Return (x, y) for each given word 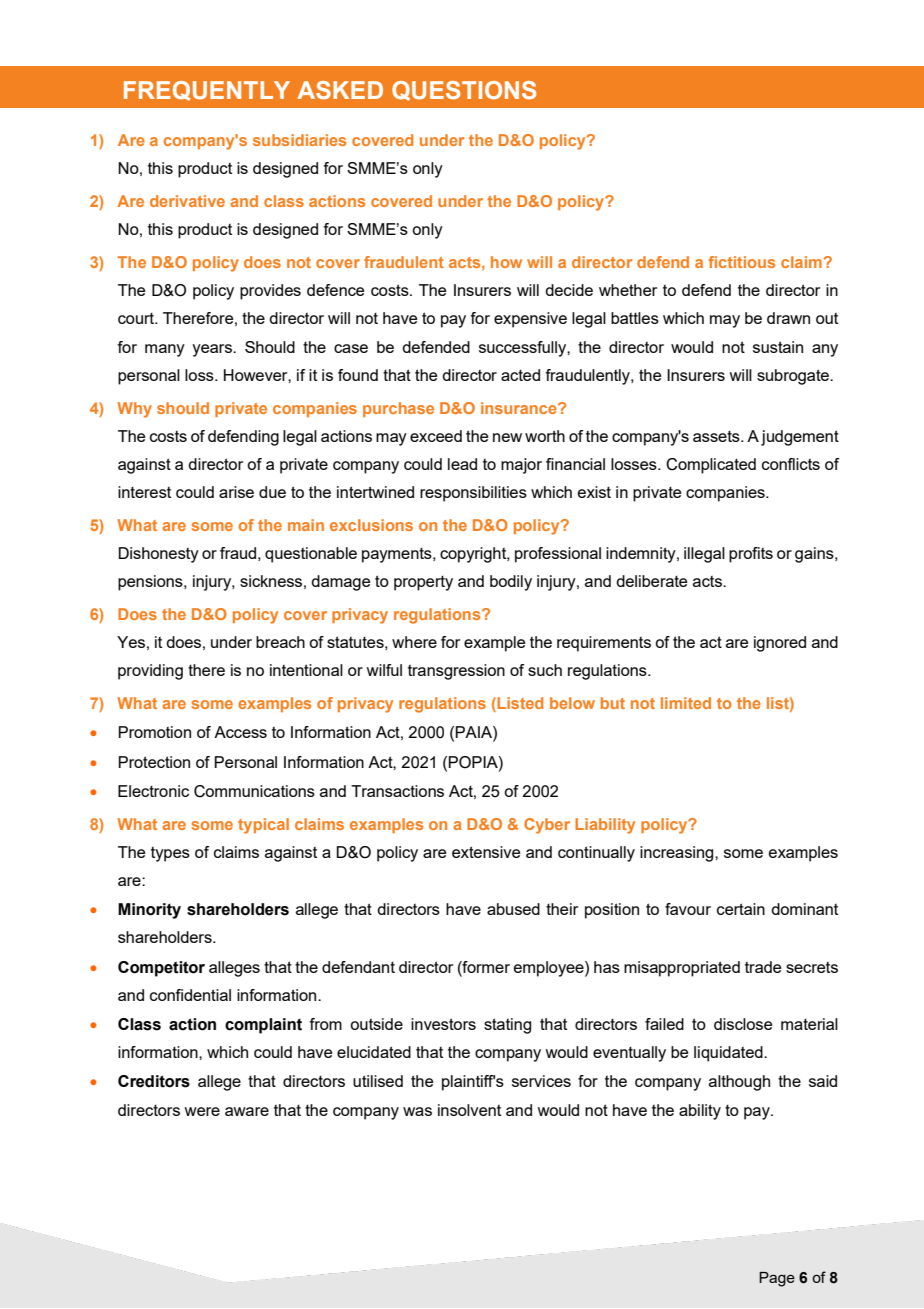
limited (686, 703)
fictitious (741, 262)
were (202, 1111)
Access (240, 732)
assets (717, 436)
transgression (456, 672)
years (213, 350)
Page (777, 1279)
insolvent (469, 1110)
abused (513, 909)
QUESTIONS (464, 91)
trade (763, 967)
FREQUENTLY (207, 91)
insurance (520, 408)
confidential (190, 995)
